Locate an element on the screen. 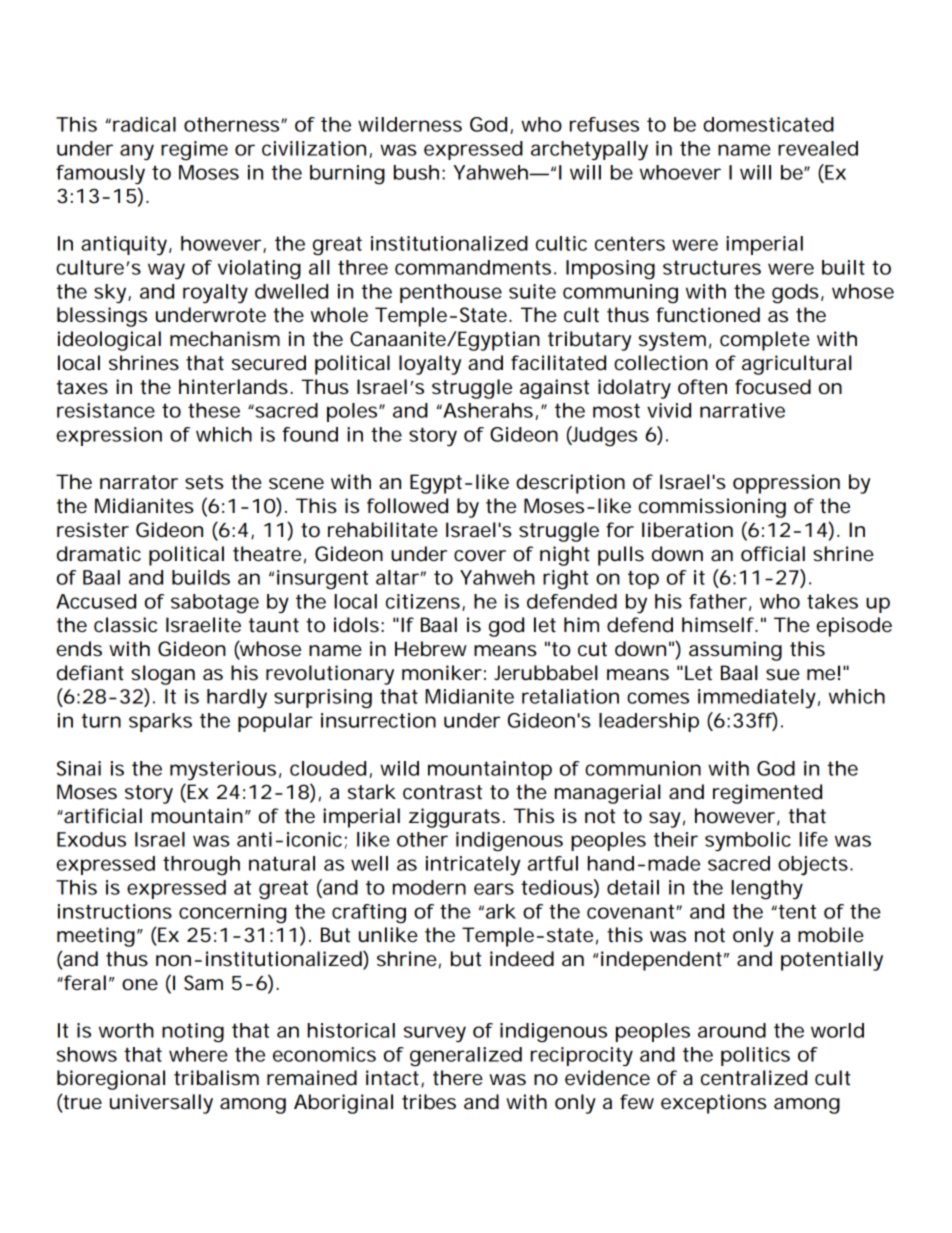  immediately is located at coordinates (759, 698).
